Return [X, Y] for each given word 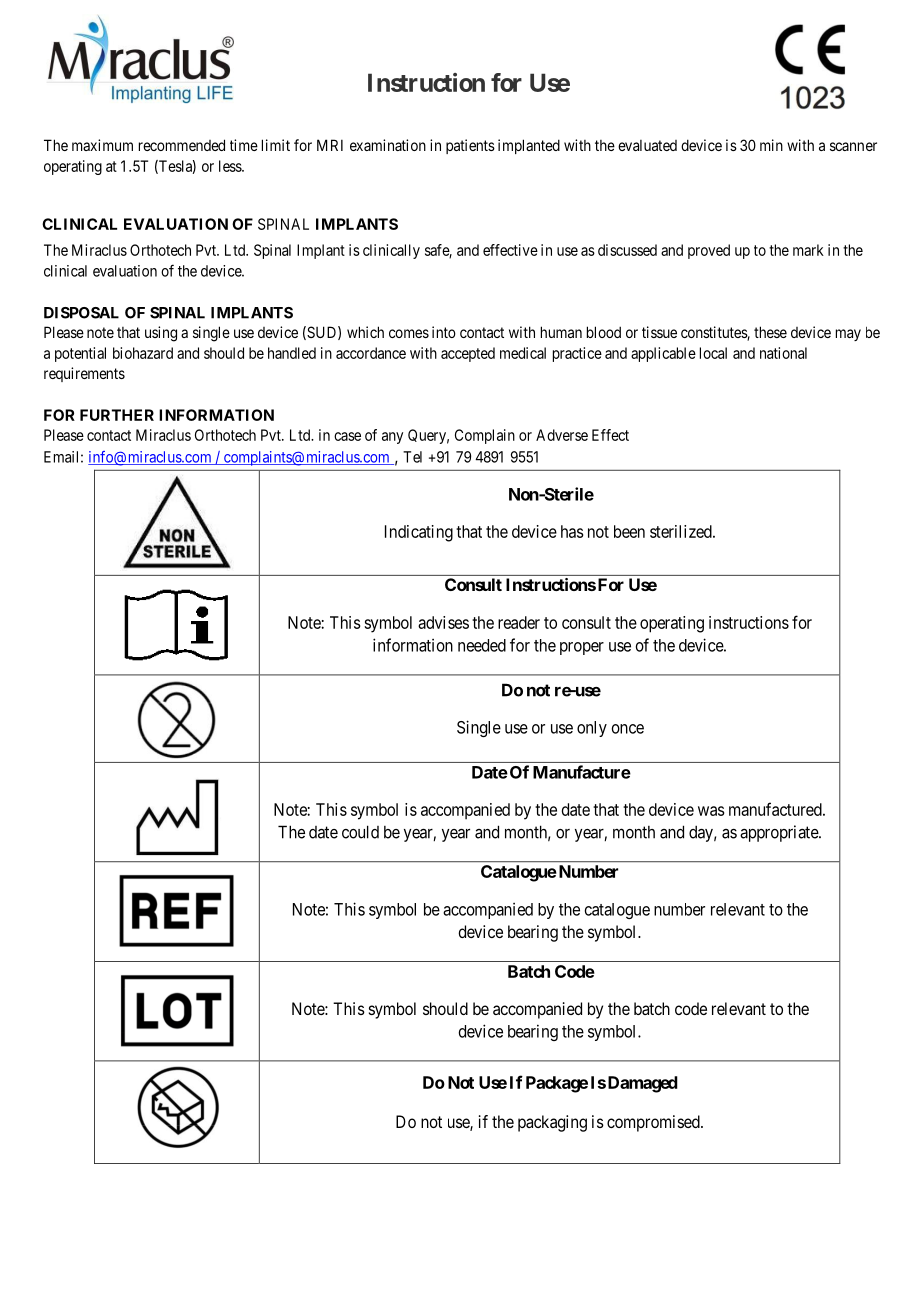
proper [582, 648]
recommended [182, 145]
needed [482, 645]
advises [443, 622]
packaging [552, 1123]
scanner [853, 146]
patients [470, 146]
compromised [654, 1123]
